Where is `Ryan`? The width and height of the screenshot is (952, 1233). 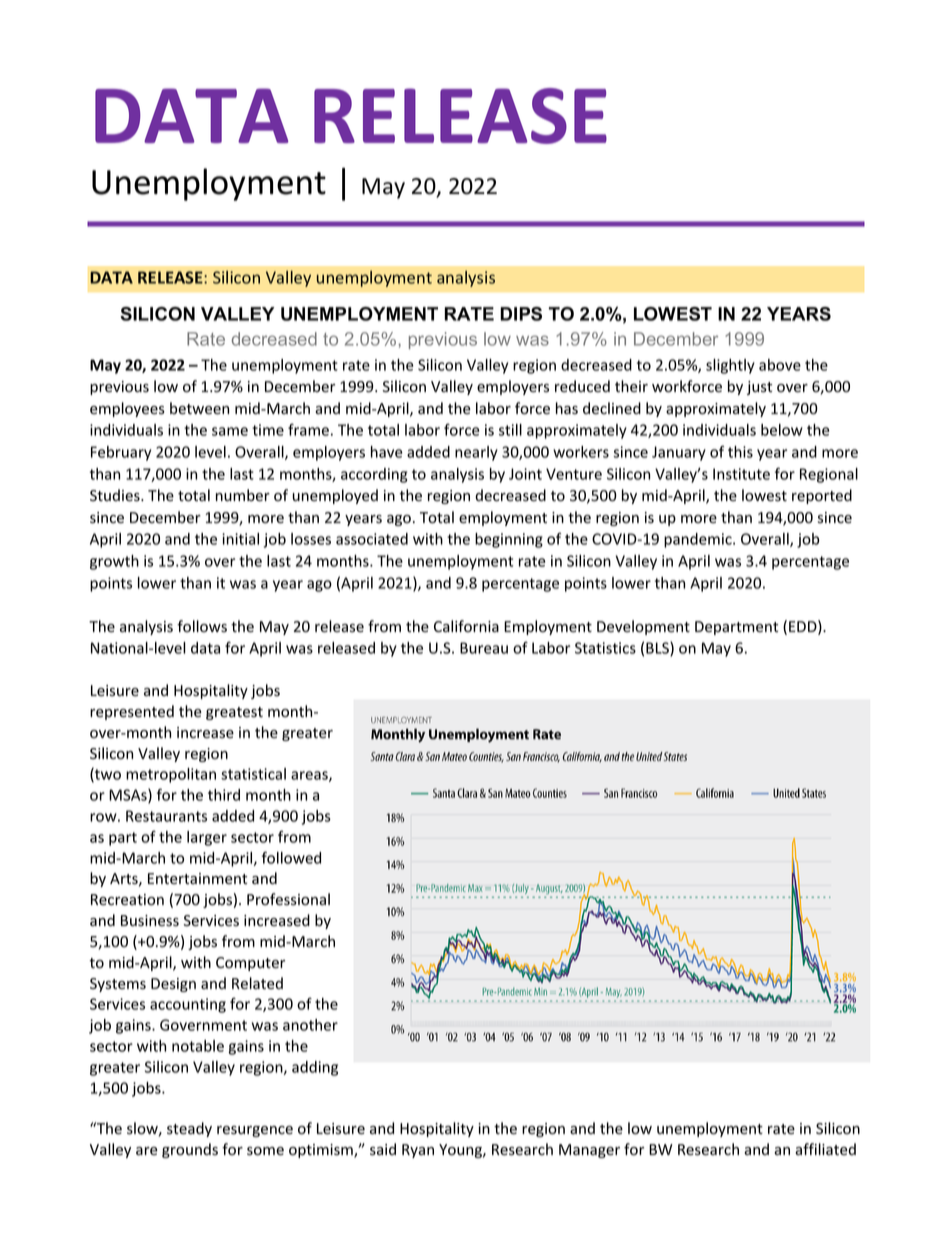 Ryan is located at coordinates (418, 1151).
